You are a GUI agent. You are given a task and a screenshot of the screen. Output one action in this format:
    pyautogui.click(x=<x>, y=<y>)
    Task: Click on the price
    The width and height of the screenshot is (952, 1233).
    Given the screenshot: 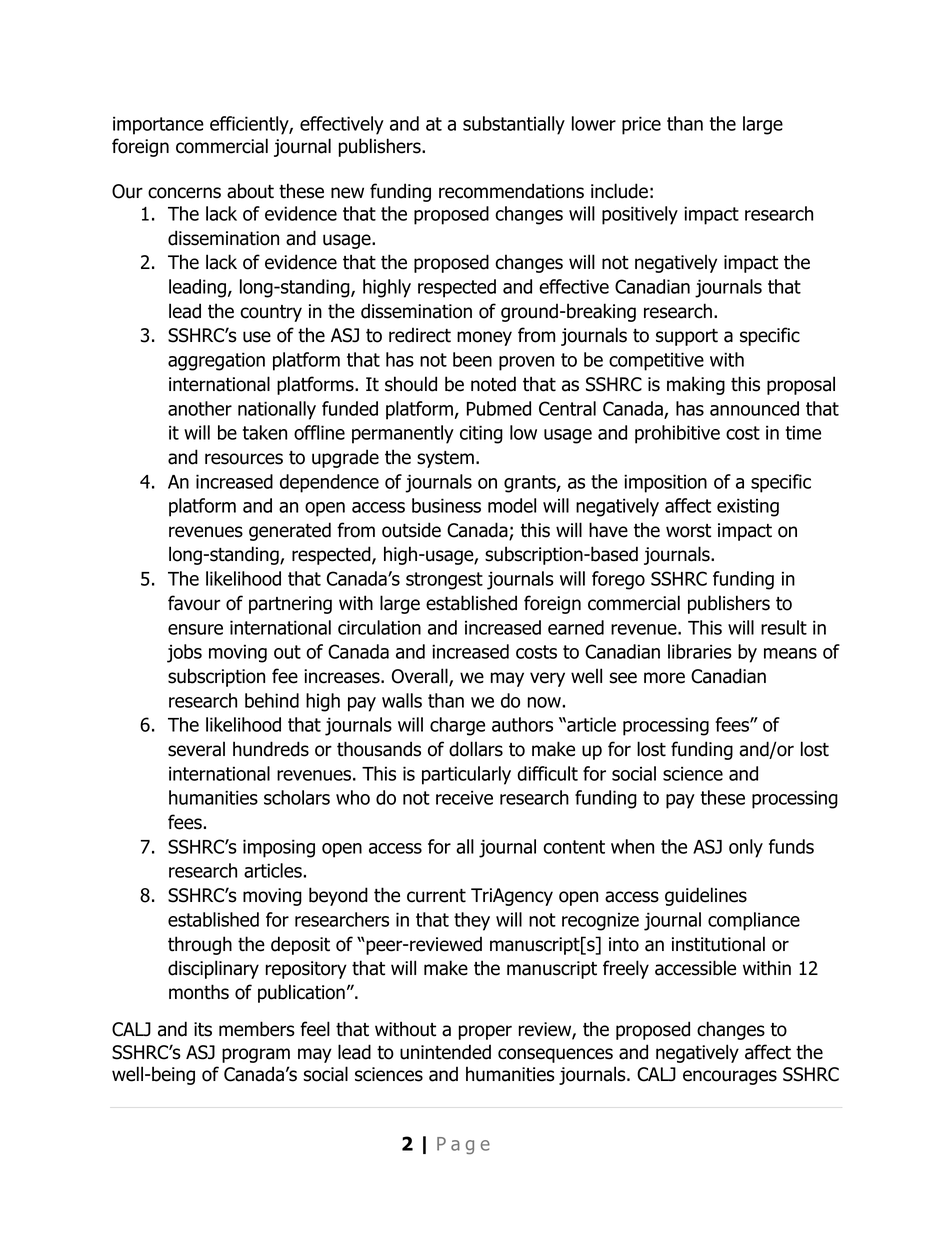 What is the action you would take?
    pyautogui.click(x=641, y=125)
